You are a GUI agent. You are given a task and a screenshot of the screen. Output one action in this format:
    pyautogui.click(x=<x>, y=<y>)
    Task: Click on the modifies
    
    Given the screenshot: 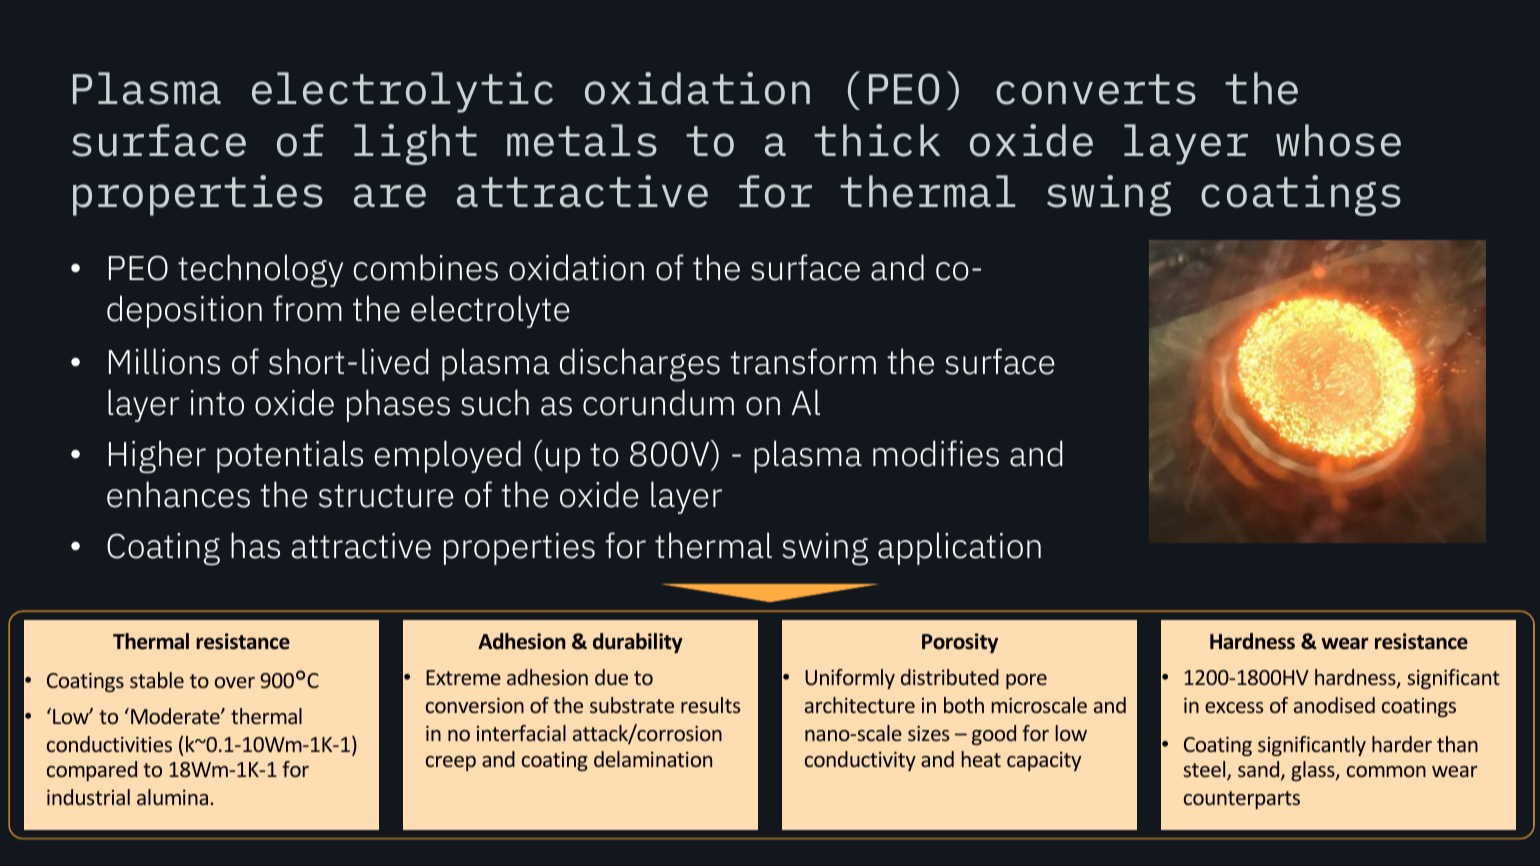 What is the action you would take?
    pyautogui.click(x=936, y=453)
